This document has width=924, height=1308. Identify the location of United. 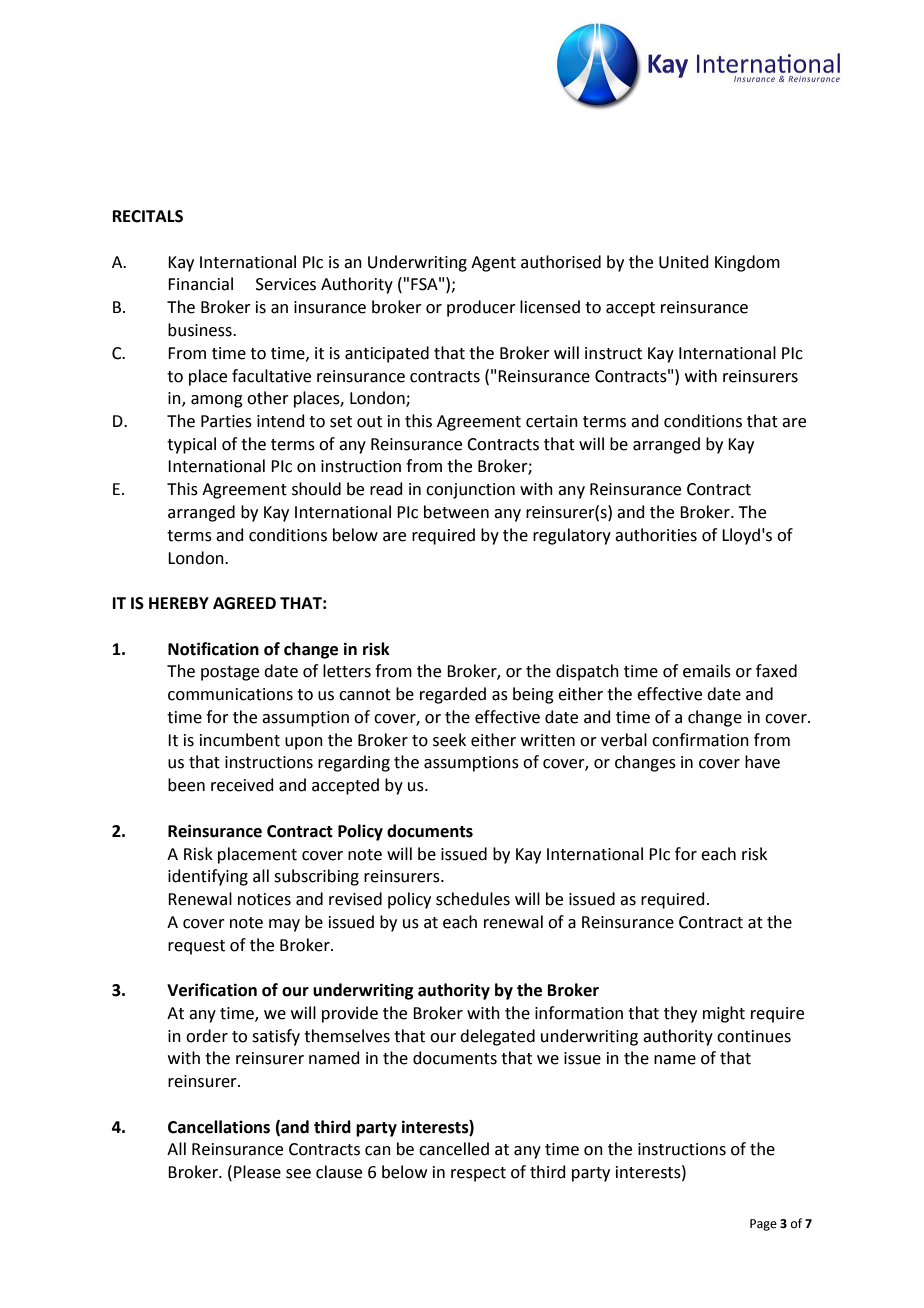
(684, 262).
